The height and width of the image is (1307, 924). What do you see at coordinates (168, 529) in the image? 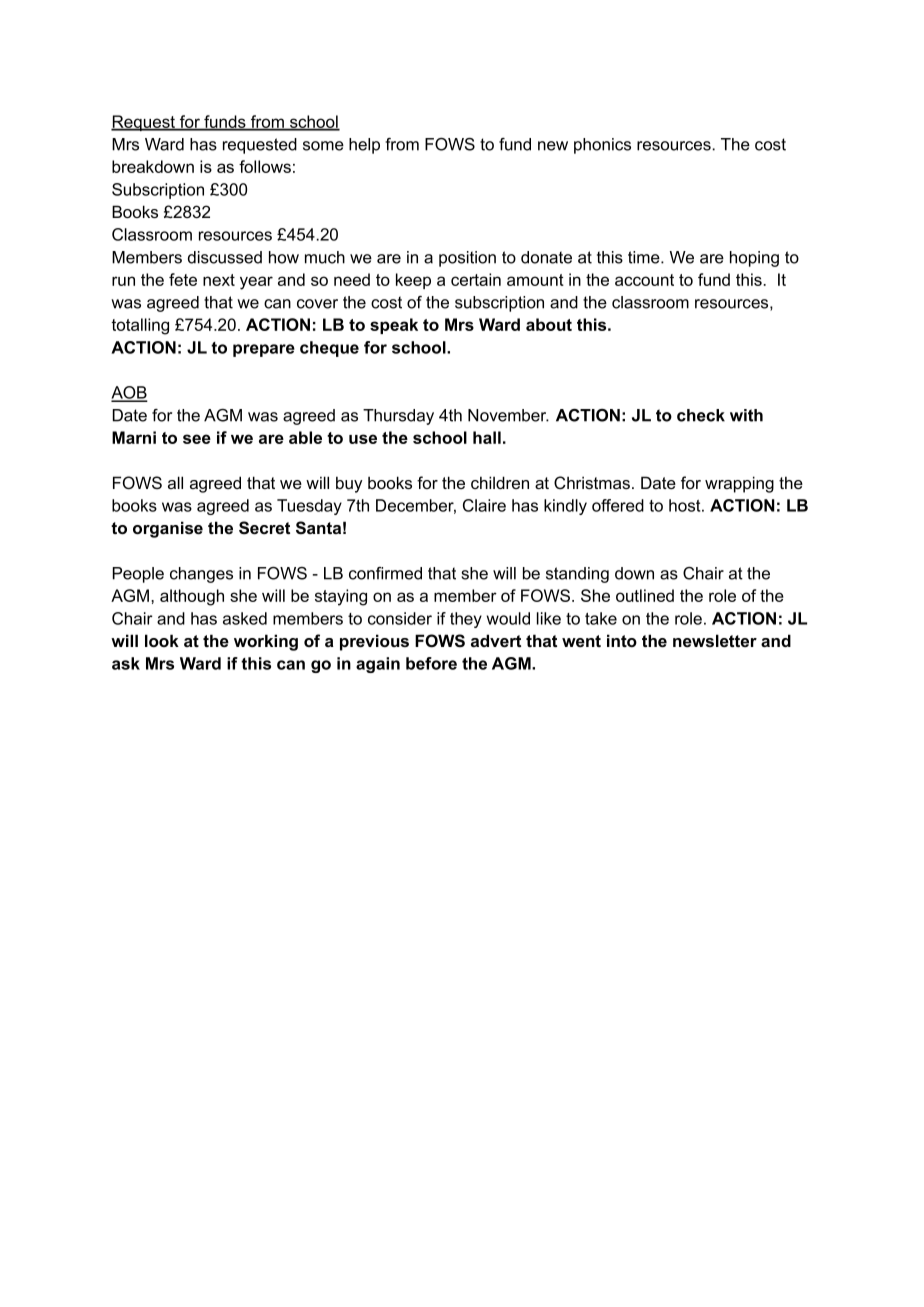
I see `organise` at bounding box center [168, 529].
